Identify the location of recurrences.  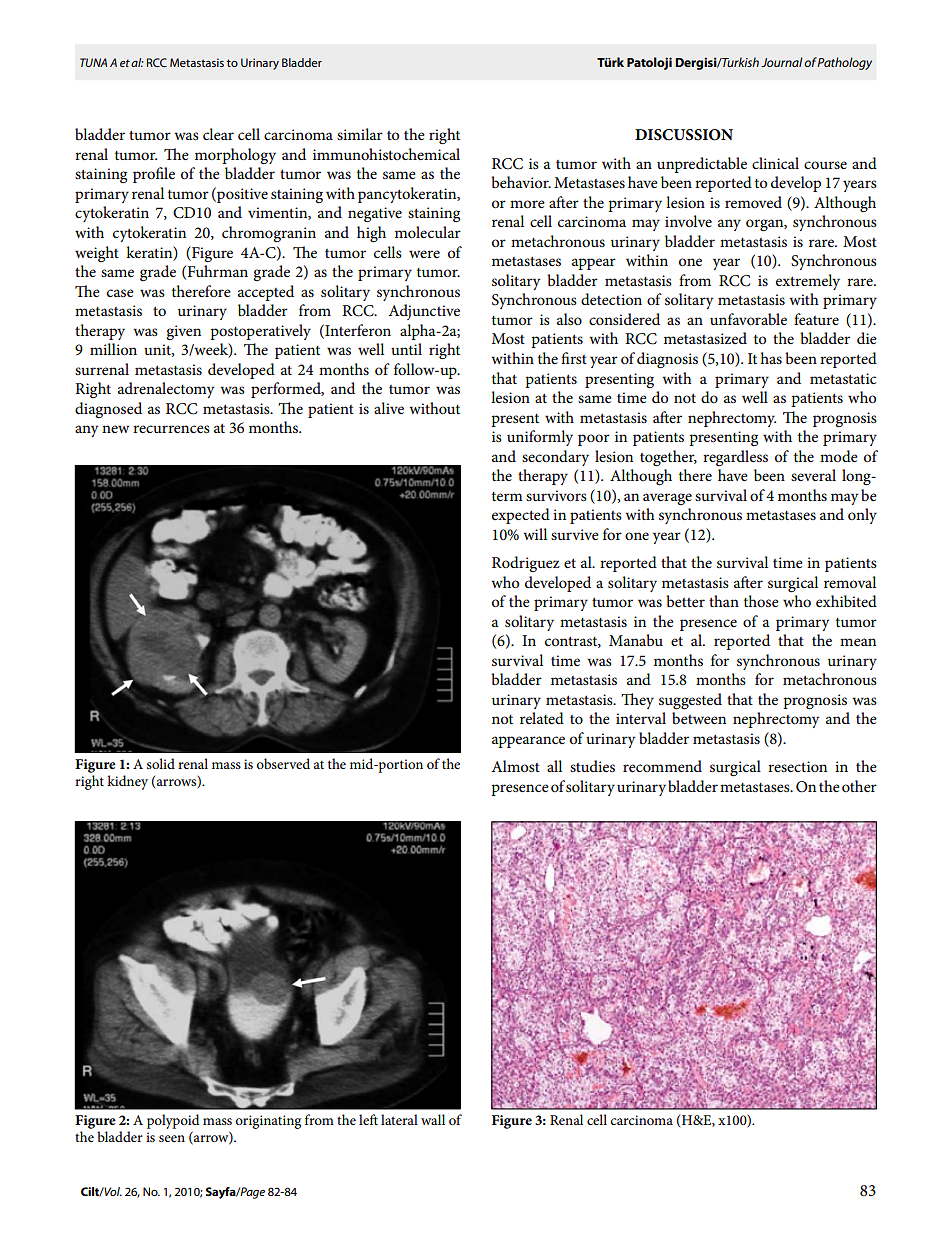
(171, 429).
